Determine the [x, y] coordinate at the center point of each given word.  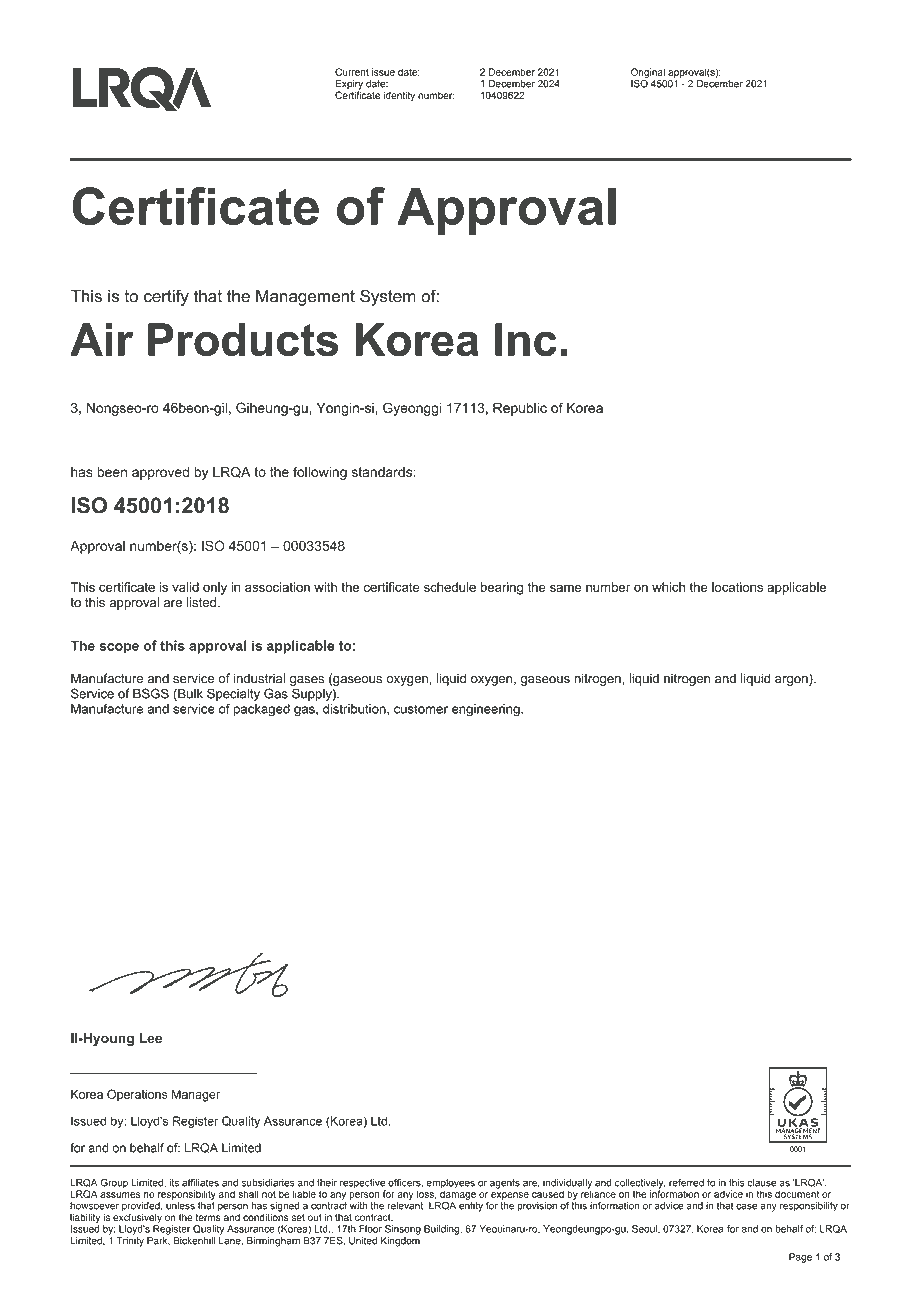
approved [160, 473]
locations [737, 587]
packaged [262, 710]
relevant [405, 1206]
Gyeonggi [412, 409]
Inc [526, 340]
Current [352, 72]
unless [180, 1206]
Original [648, 74]
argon [792, 680]
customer [421, 709]
